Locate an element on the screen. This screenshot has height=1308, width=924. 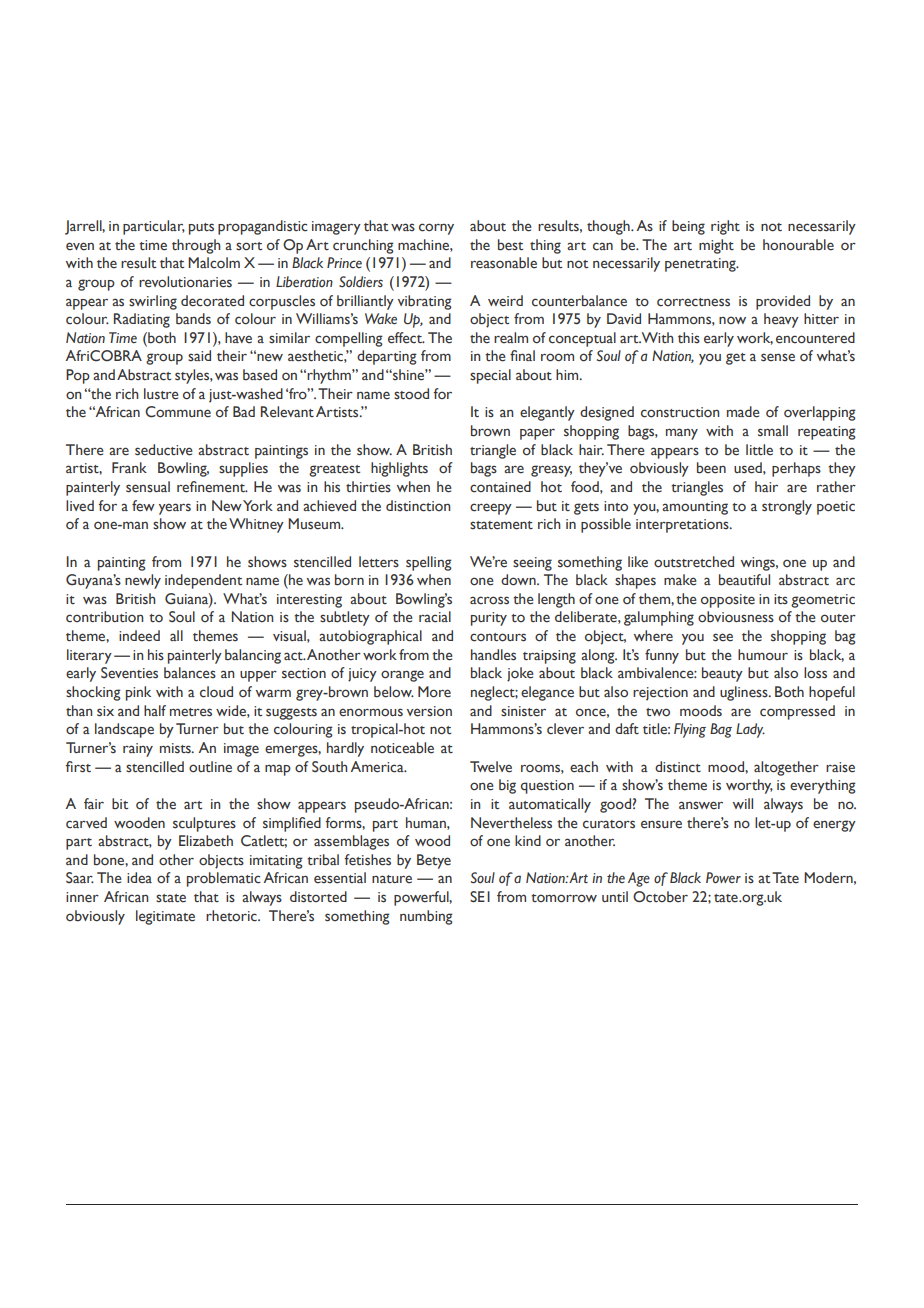
newly is located at coordinates (143, 581).
